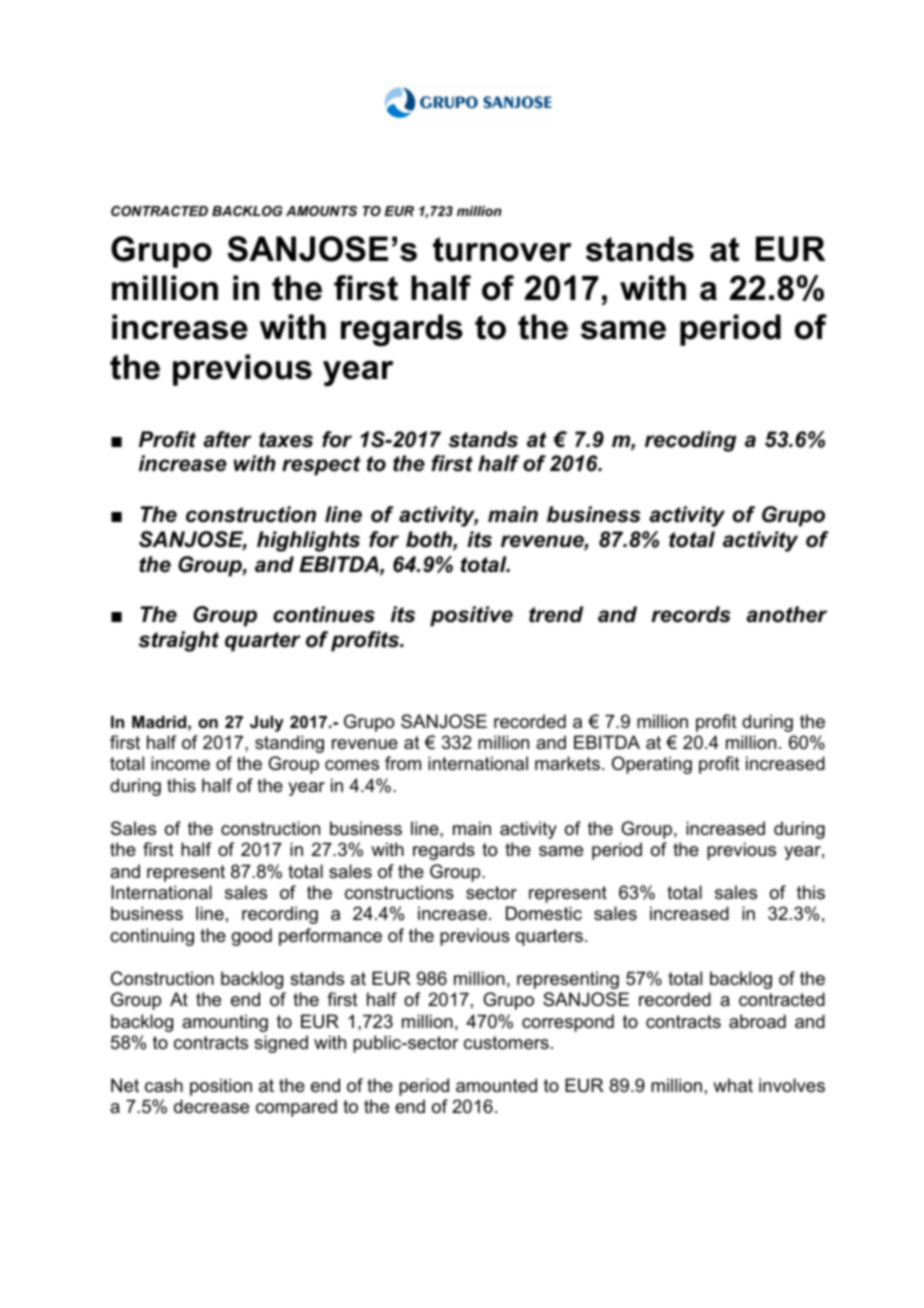  Describe the element at coordinates (502, 249) in the screenshot. I see `turnover` at that location.
